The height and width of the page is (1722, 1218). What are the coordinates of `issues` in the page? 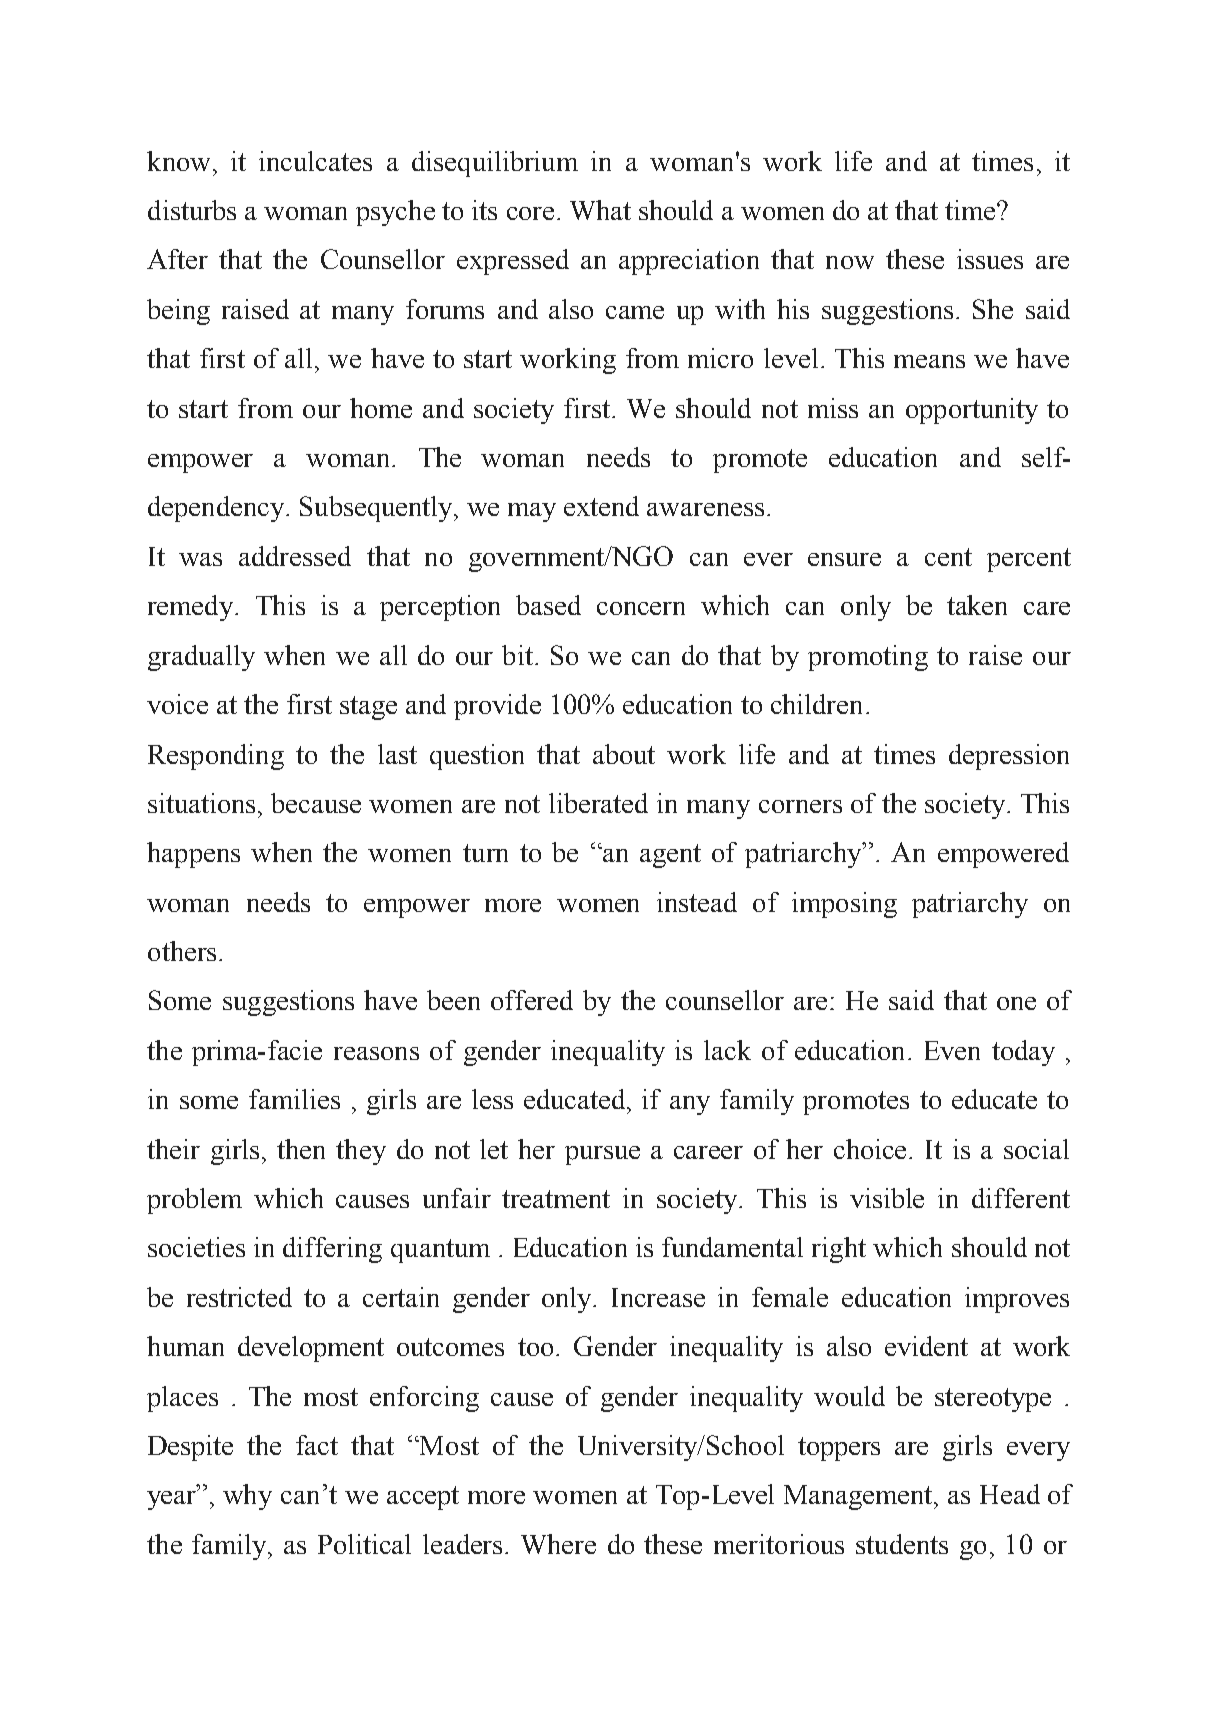 It's located at (990, 259).
